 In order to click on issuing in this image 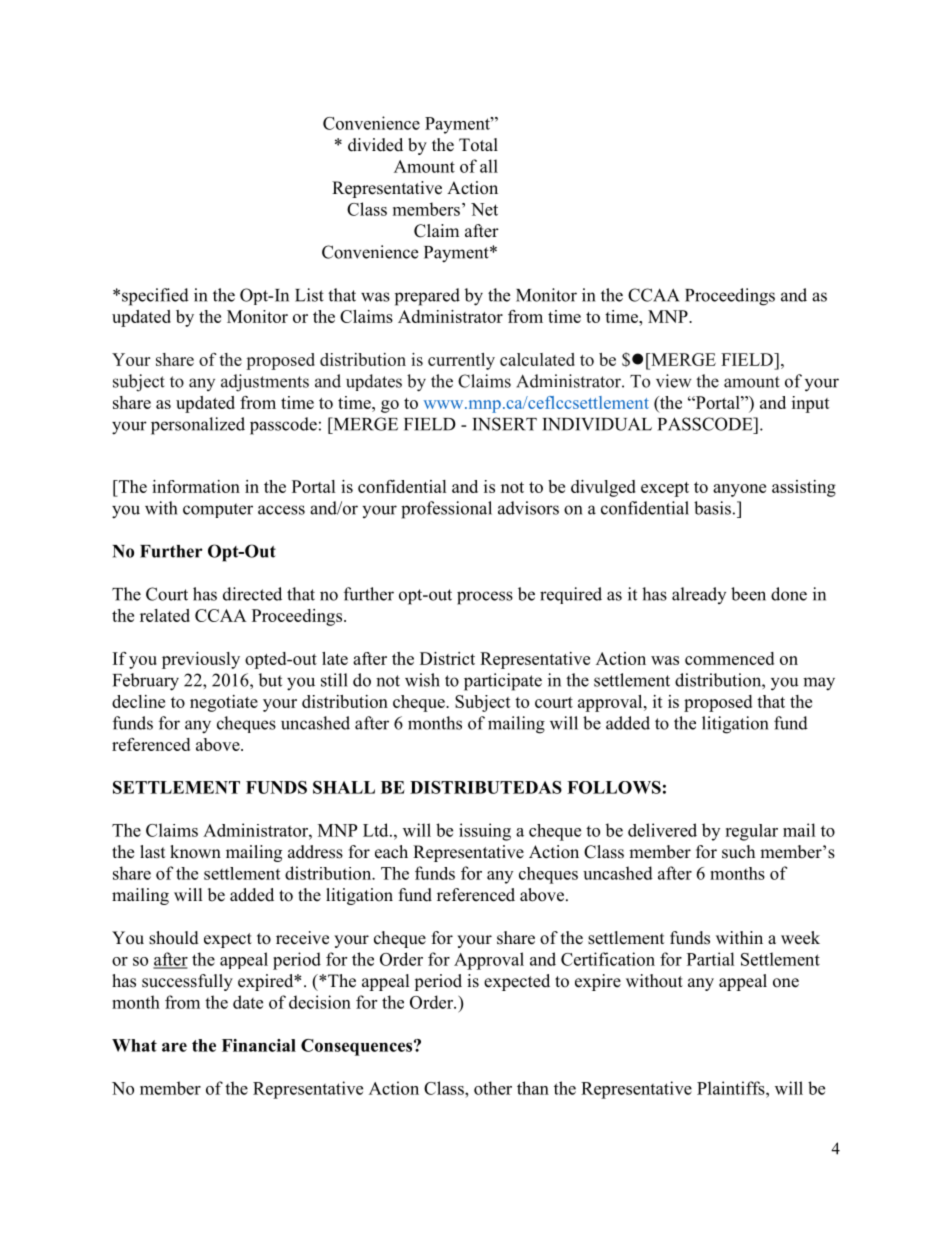, I will do `click(485, 832)`.
